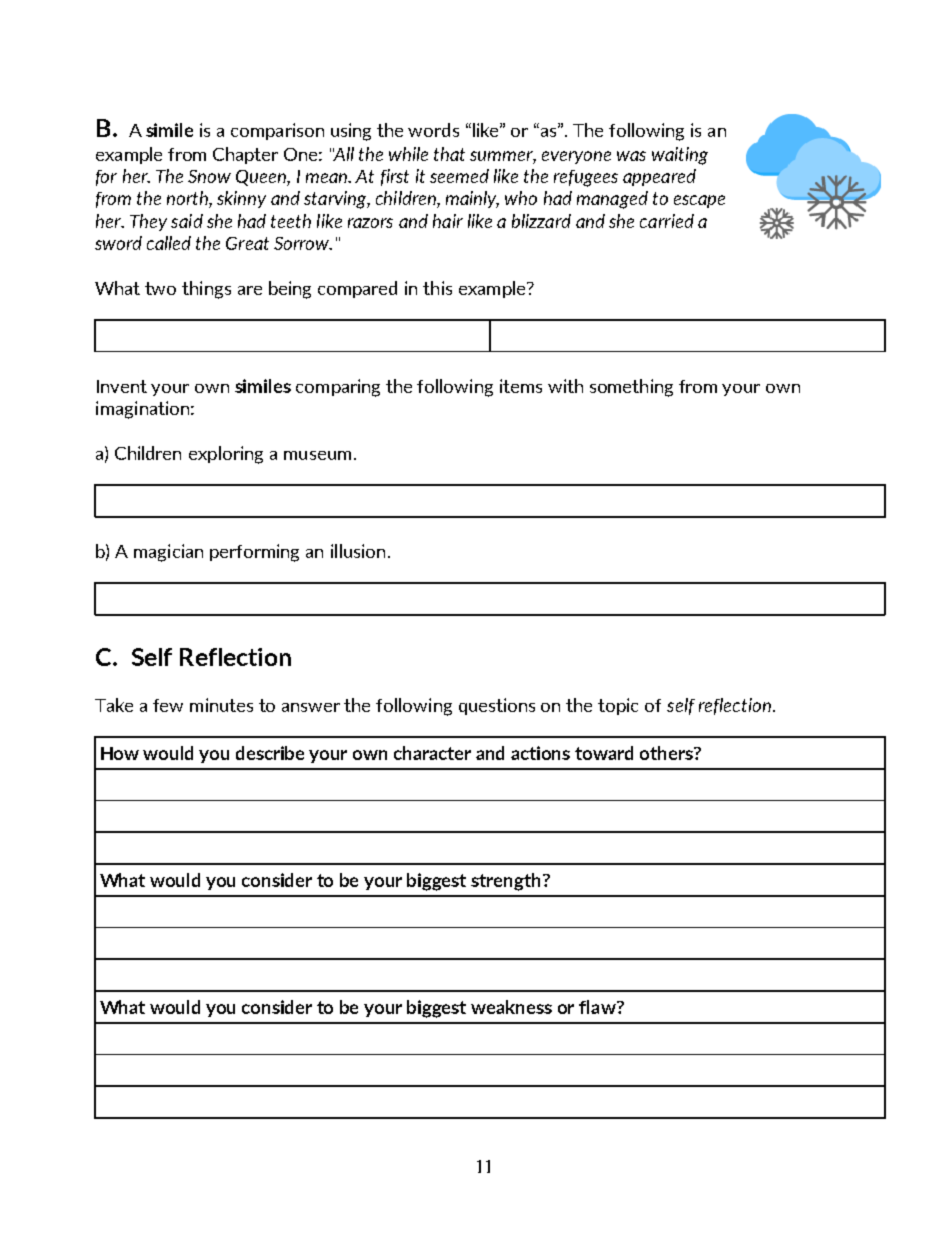 The height and width of the screenshot is (1233, 952). What do you see at coordinates (209, 176) in the screenshot?
I see `Snow` at bounding box center [209, 176].
